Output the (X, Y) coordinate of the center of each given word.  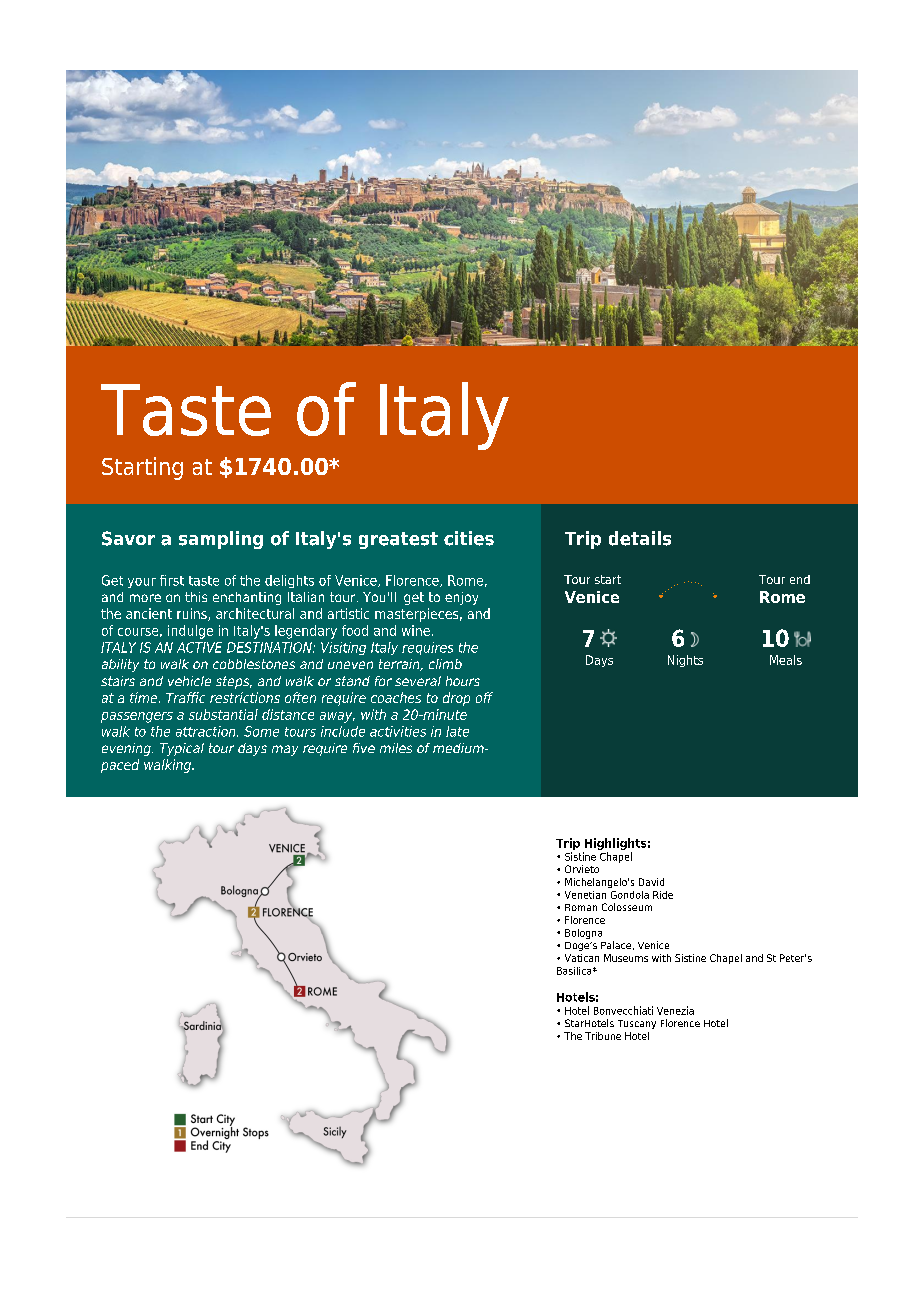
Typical (182, 749)
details (640, 538)
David (651, 882)
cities (469, 538)
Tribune (603, 1036)
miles (396, 748)
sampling (221, 540)
